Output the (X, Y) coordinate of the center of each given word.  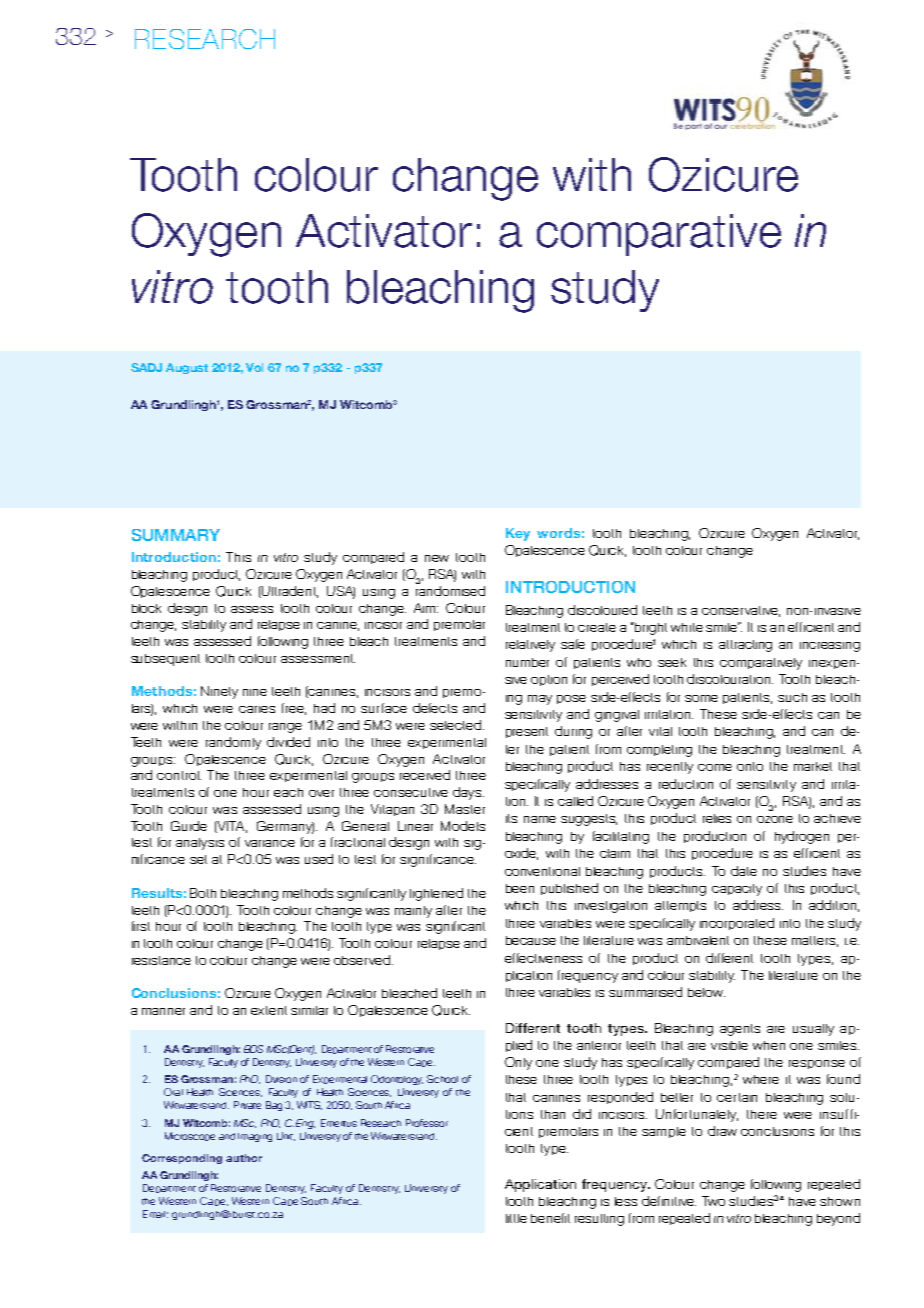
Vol (254, 367)
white (687, 627)
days (468, 793)
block (146, 608)
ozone (775, 819)
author (244, 1158)
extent (269, 1010)
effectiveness (543, 958)
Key (518, 534)
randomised (450, 589)
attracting (745, 646)
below (706, 992)
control (179, 775)
